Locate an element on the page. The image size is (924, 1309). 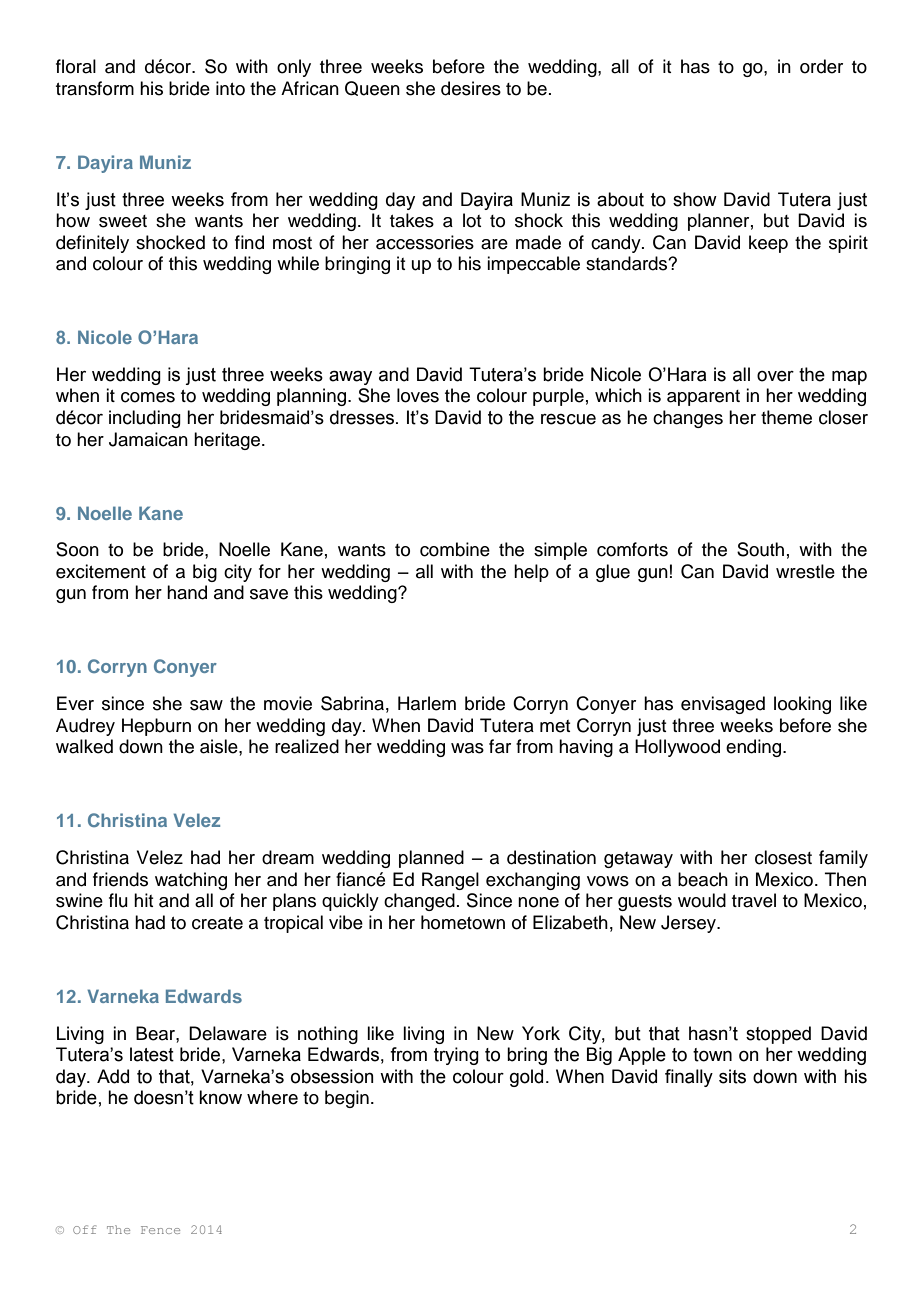
Harlem is located at coordinates (427, 703).
